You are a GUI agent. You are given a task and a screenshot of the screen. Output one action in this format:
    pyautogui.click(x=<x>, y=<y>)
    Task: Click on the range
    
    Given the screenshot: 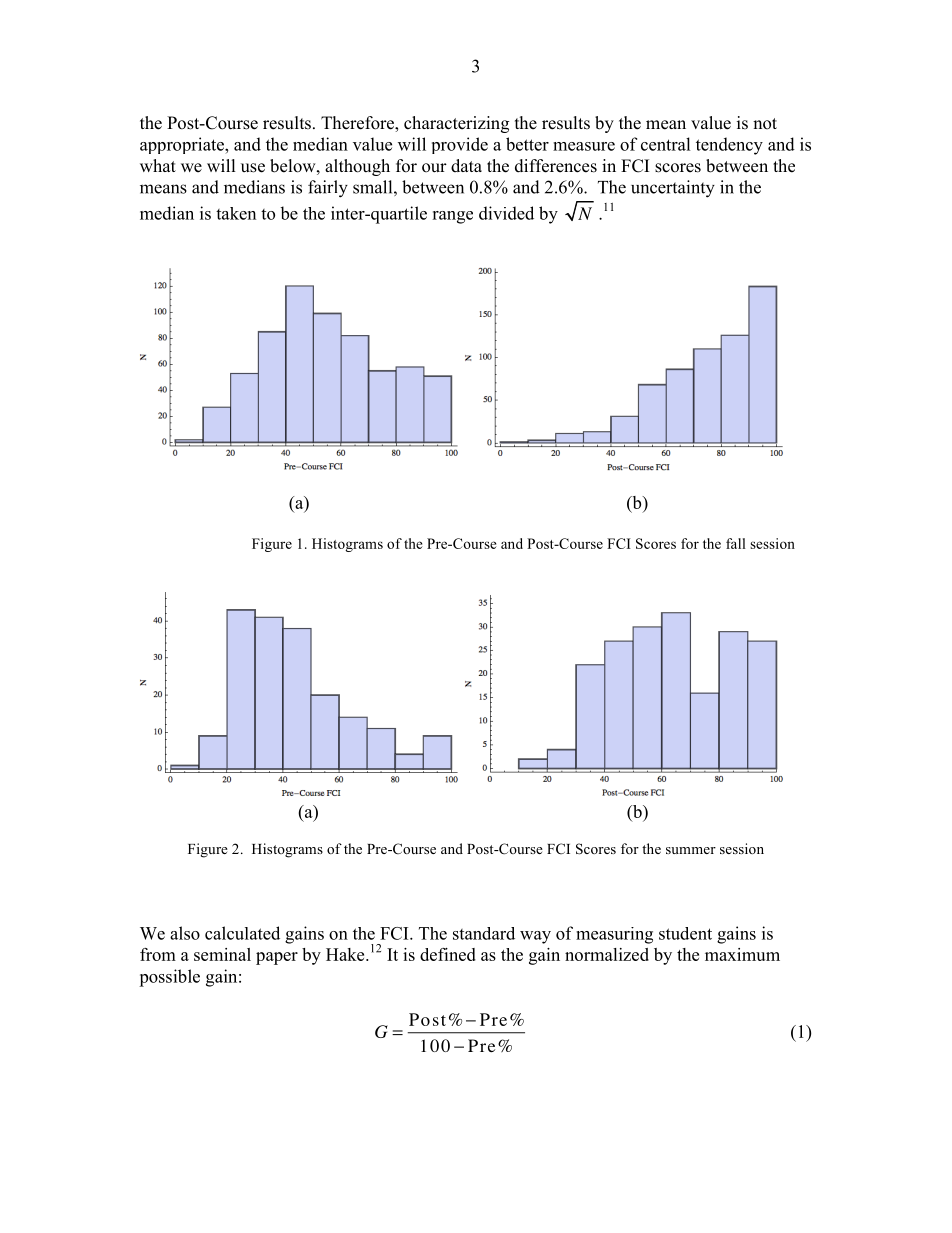 What is the action you would take?
    pyautogui.click(x=452, y=217)
